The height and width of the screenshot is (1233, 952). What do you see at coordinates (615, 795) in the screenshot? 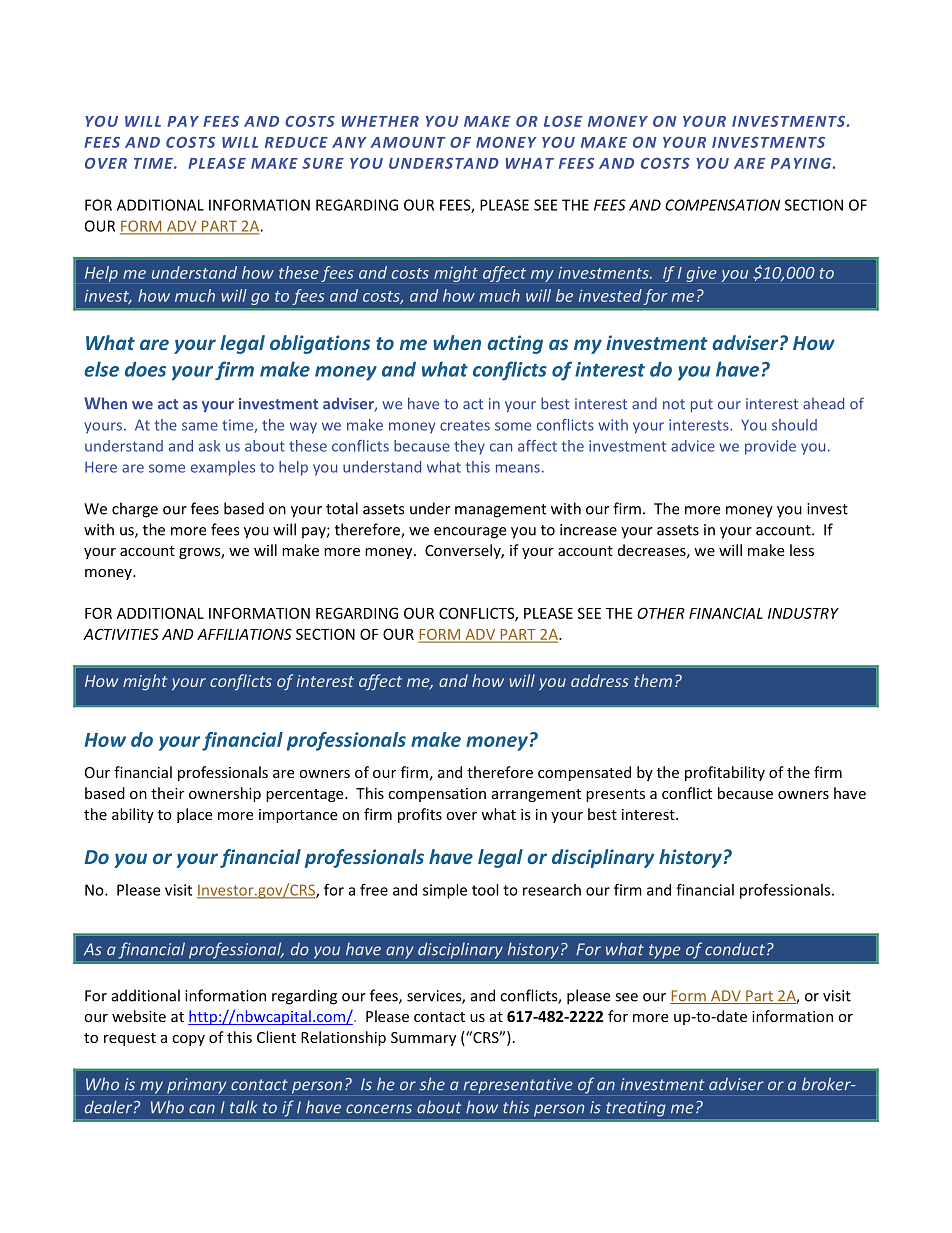
I see `presents` at bounding box center [615, 795].
